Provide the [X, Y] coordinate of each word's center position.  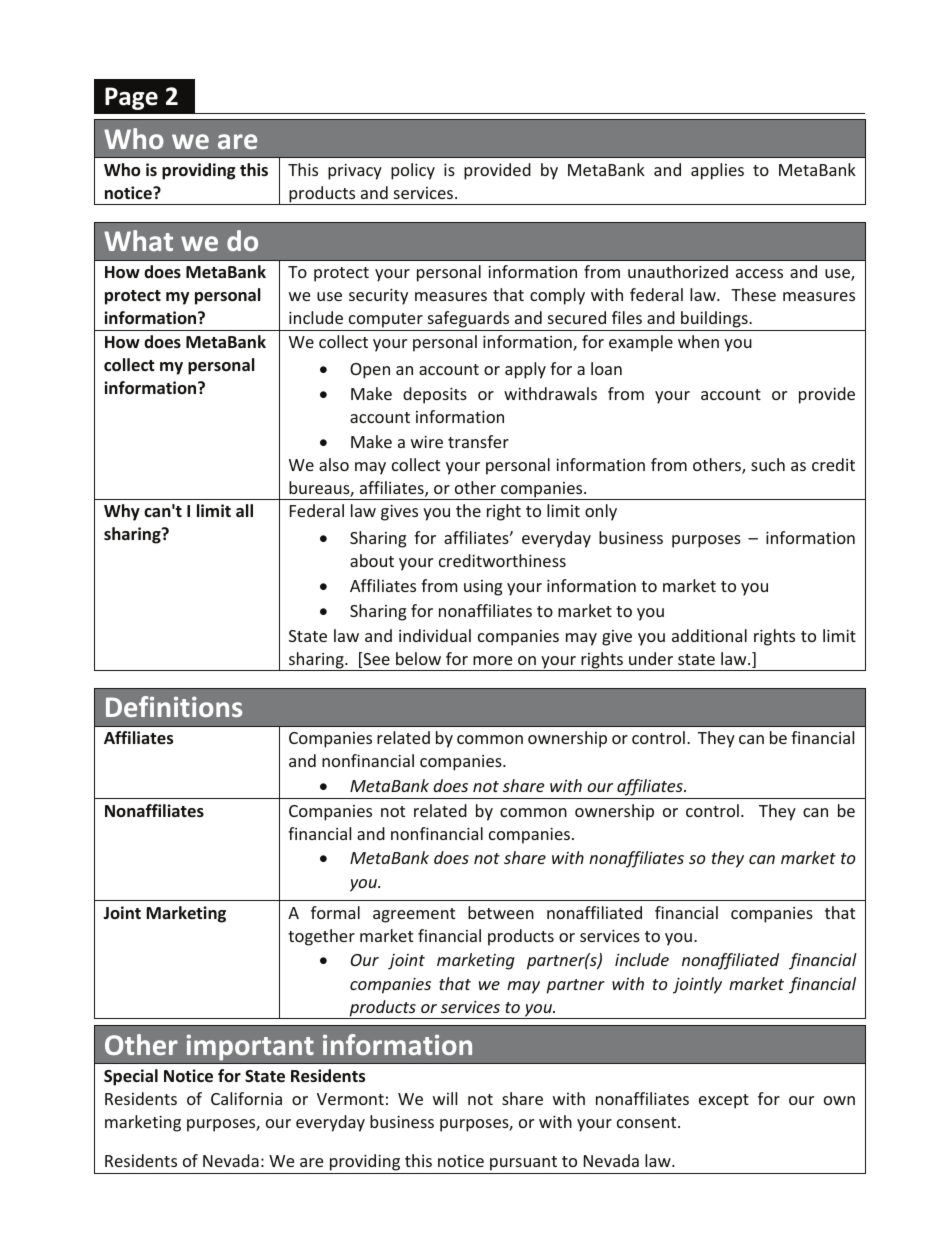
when [698, 341]
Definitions [174, 706]
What [138, 240]
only [601, 512]
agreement [414, 915]
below [418, 658]
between [501, 912]
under [651, 658]
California [246, 1098]
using [483, 588]
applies [717, 171]
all [244, 510]
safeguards [468, 321]
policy [413, 171]
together [321, 937]
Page [131, 98]
